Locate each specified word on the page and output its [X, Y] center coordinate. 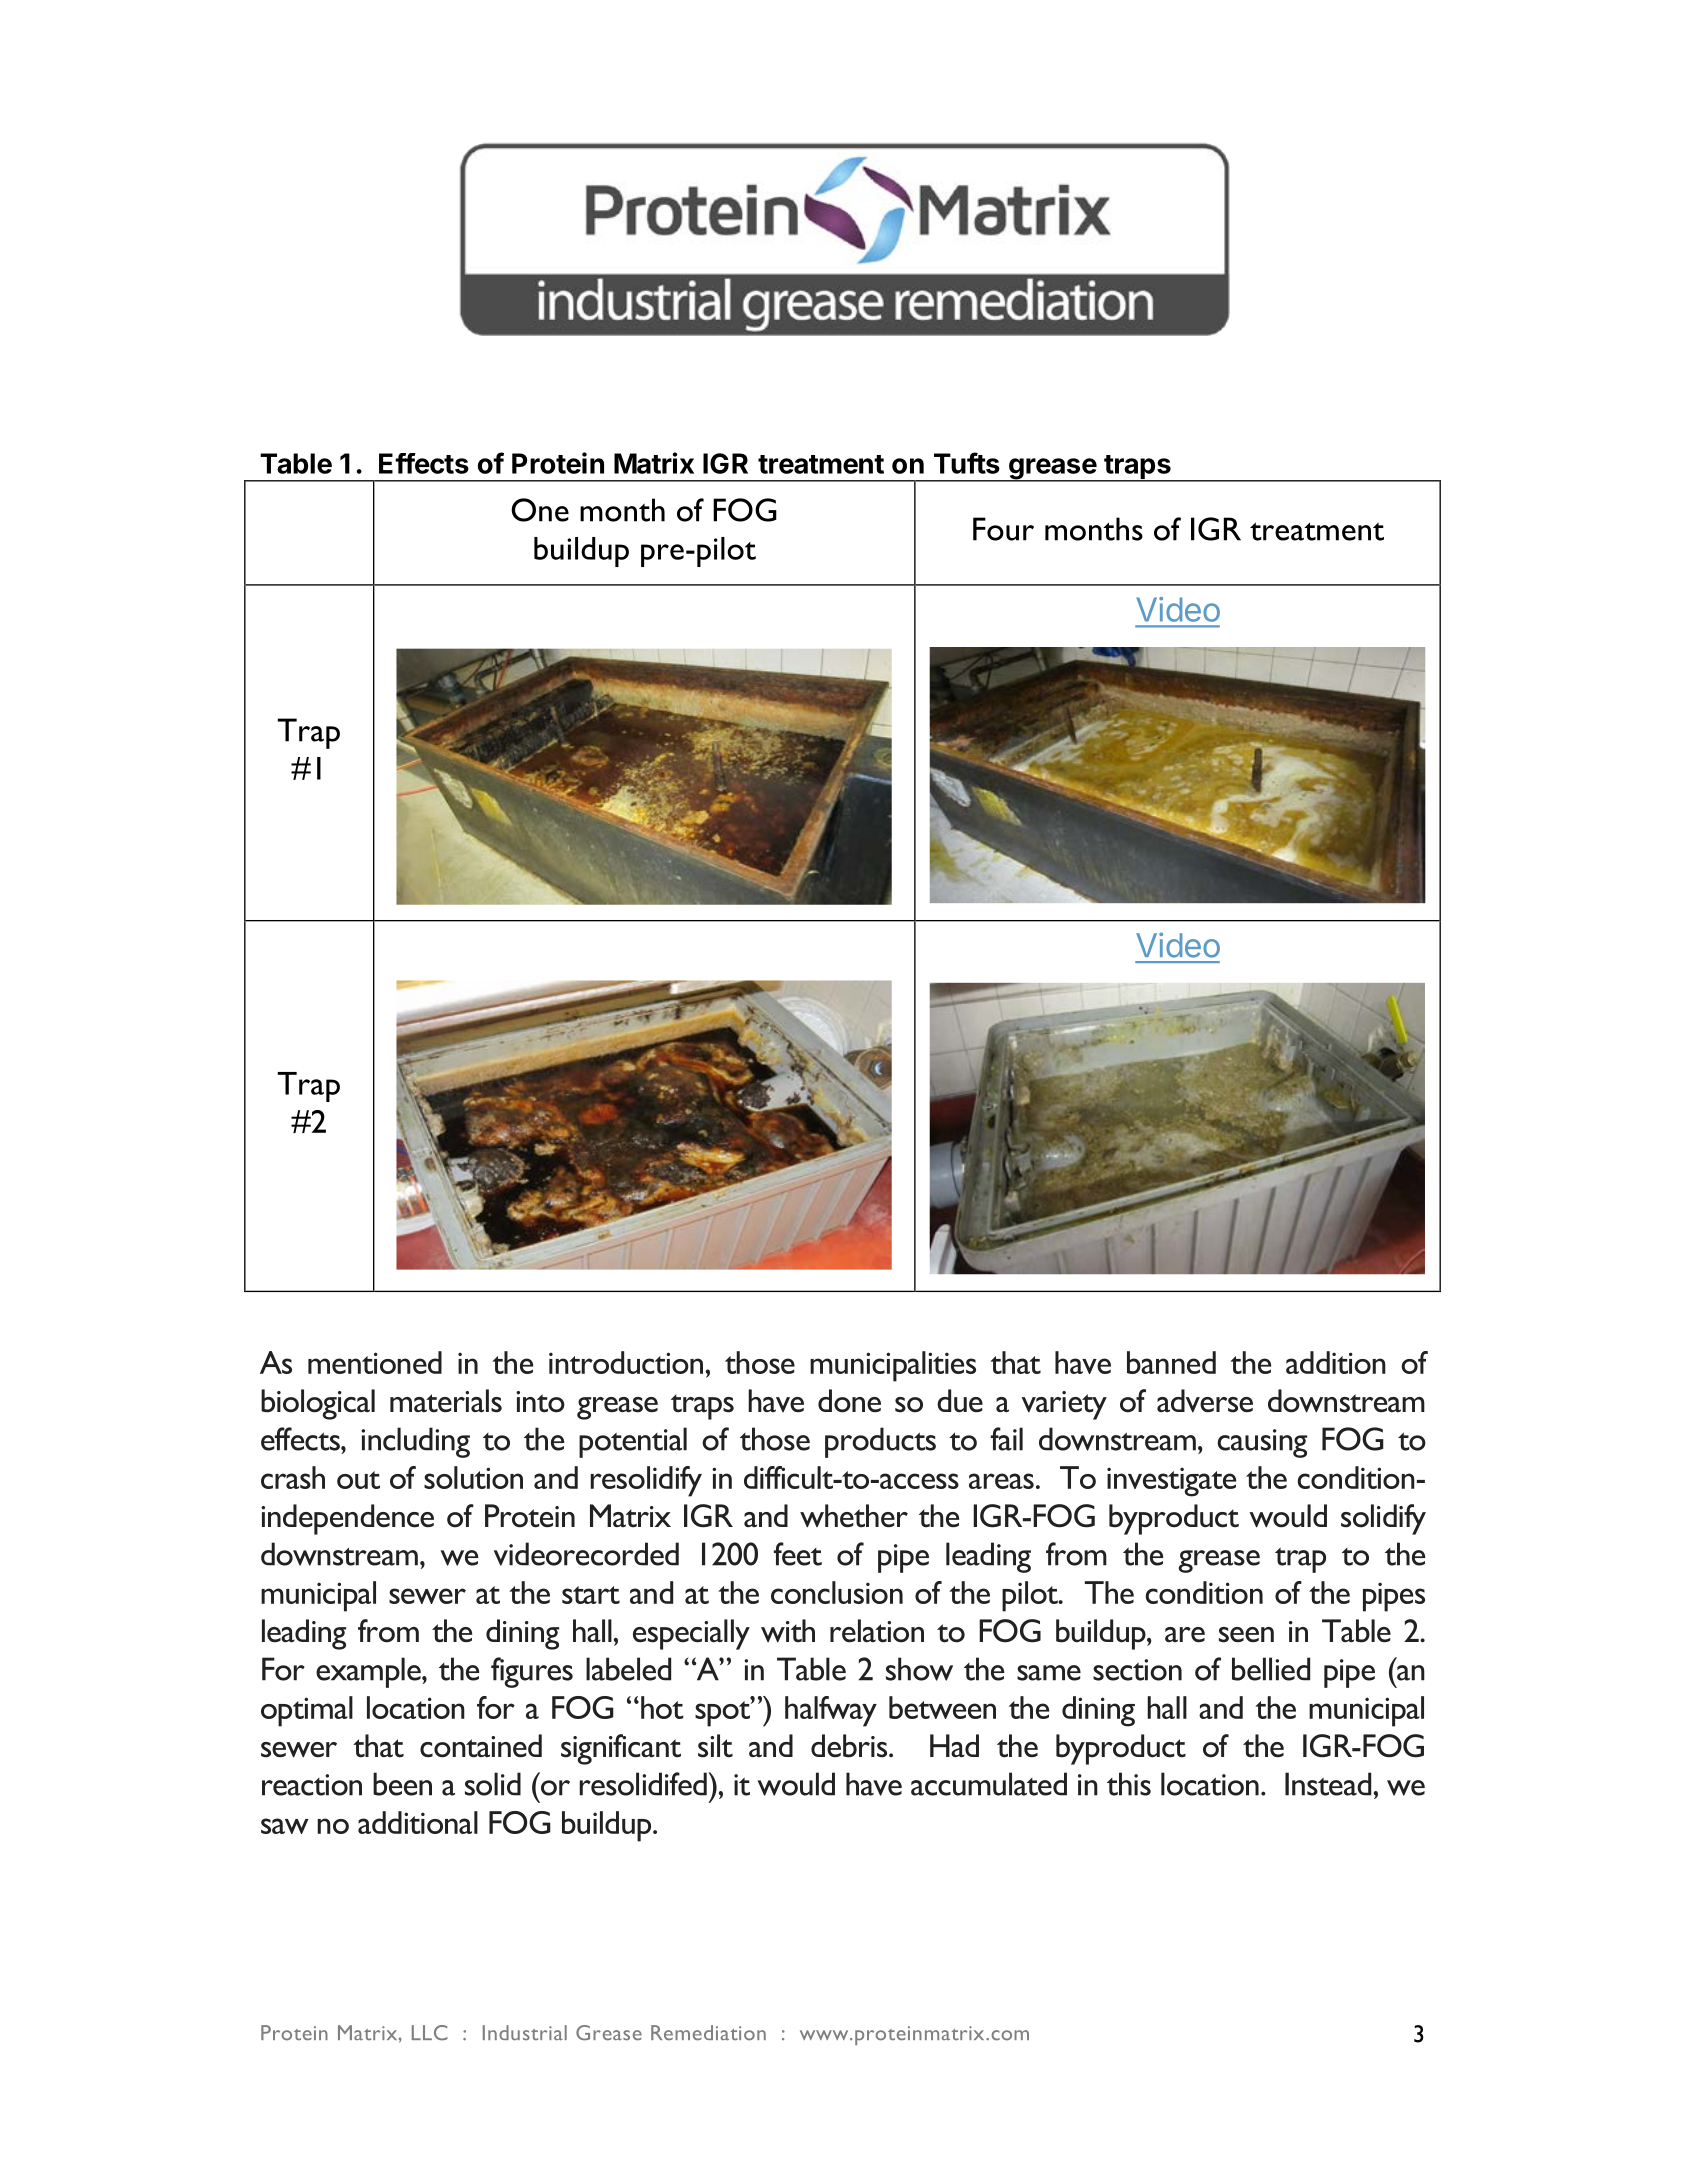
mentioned [375, 1362]
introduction [626, 1362]
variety [1064, 1405]
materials [446, 1401]
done [849, 1401]
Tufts [967, 463]
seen [1246, 1635]
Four [1003, 529]
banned [1171, 1362]
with [788, 1631]
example [369, 1672]
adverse [1205, 1401]
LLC [430, 2033]
